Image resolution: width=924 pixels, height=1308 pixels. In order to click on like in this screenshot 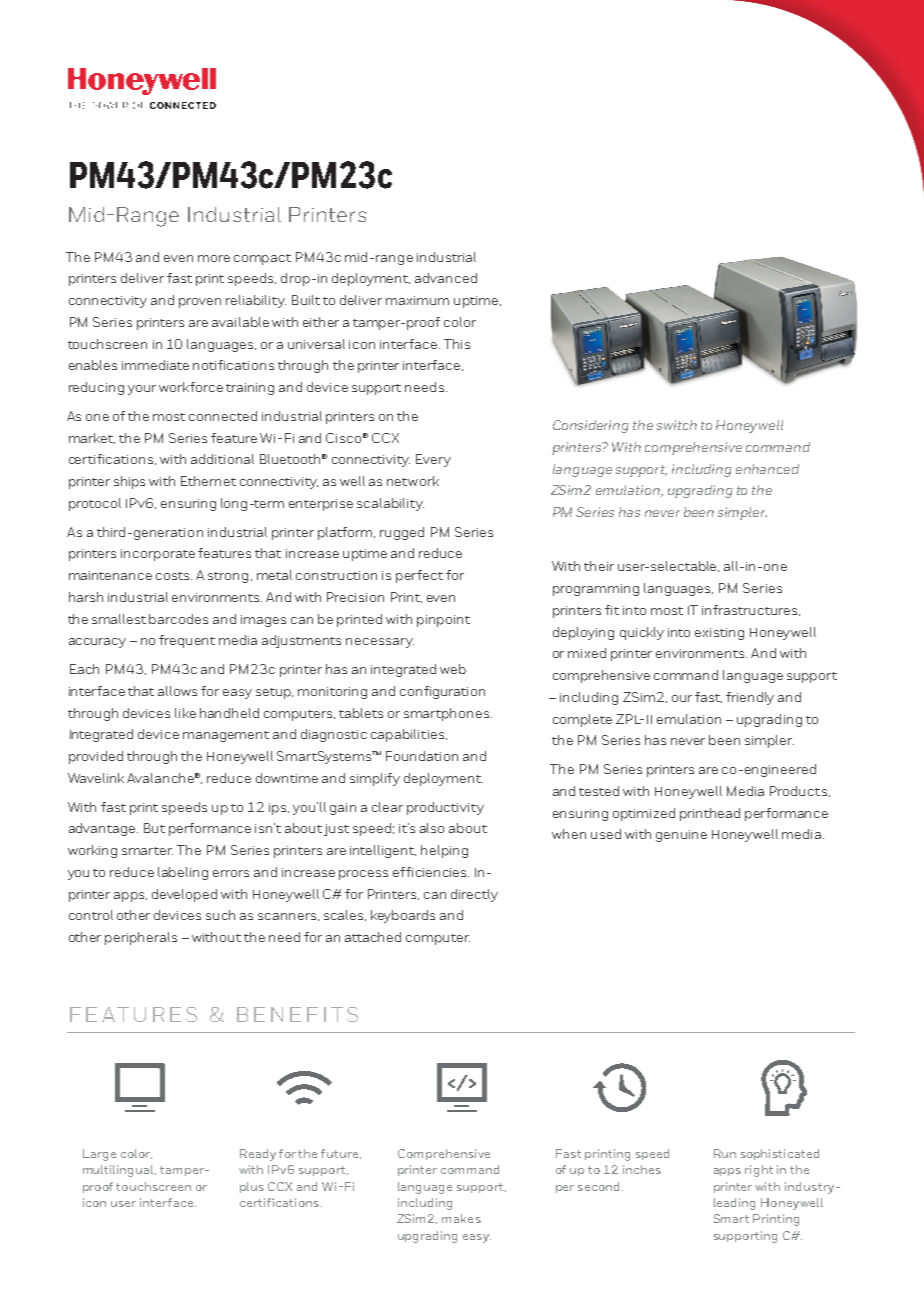, I will do `click(185, 713)`.
